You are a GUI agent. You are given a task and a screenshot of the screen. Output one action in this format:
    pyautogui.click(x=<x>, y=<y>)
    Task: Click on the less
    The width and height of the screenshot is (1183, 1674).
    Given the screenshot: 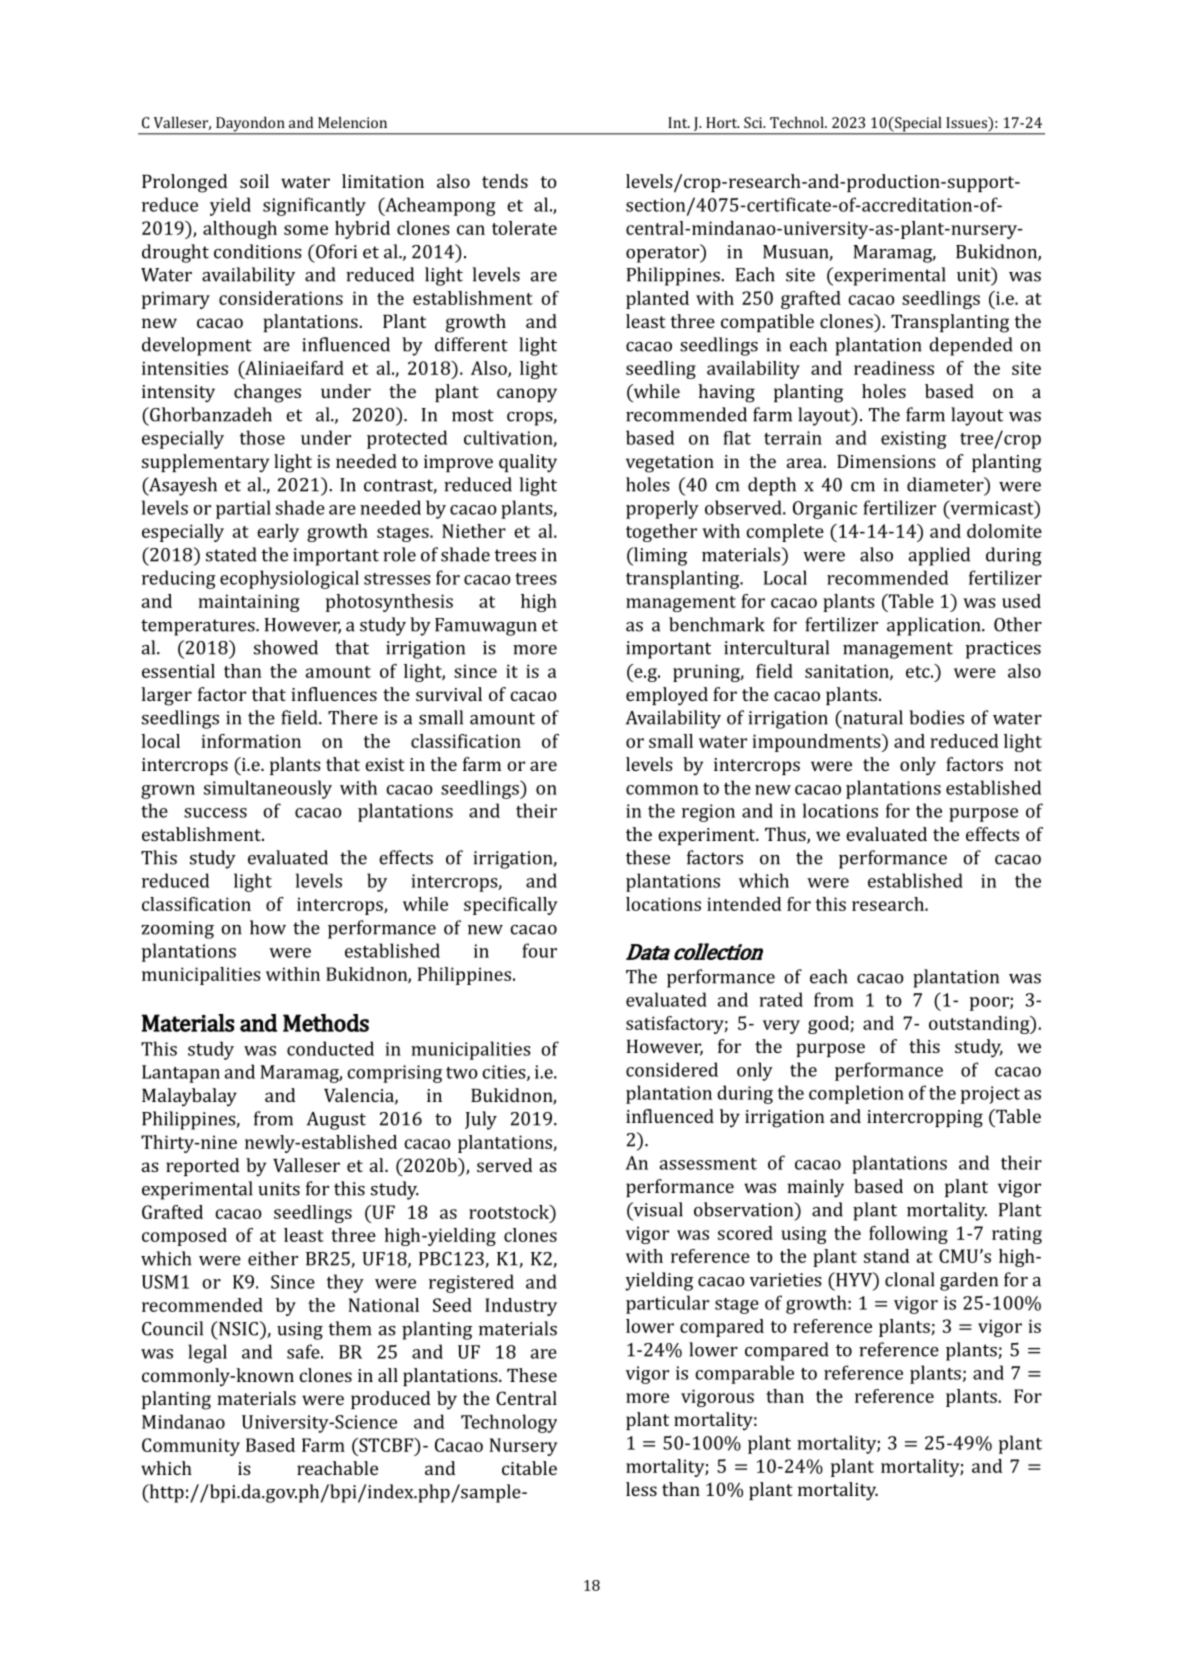 What is the action you would take?
    pyautogui.click(x=641, y=1489)
